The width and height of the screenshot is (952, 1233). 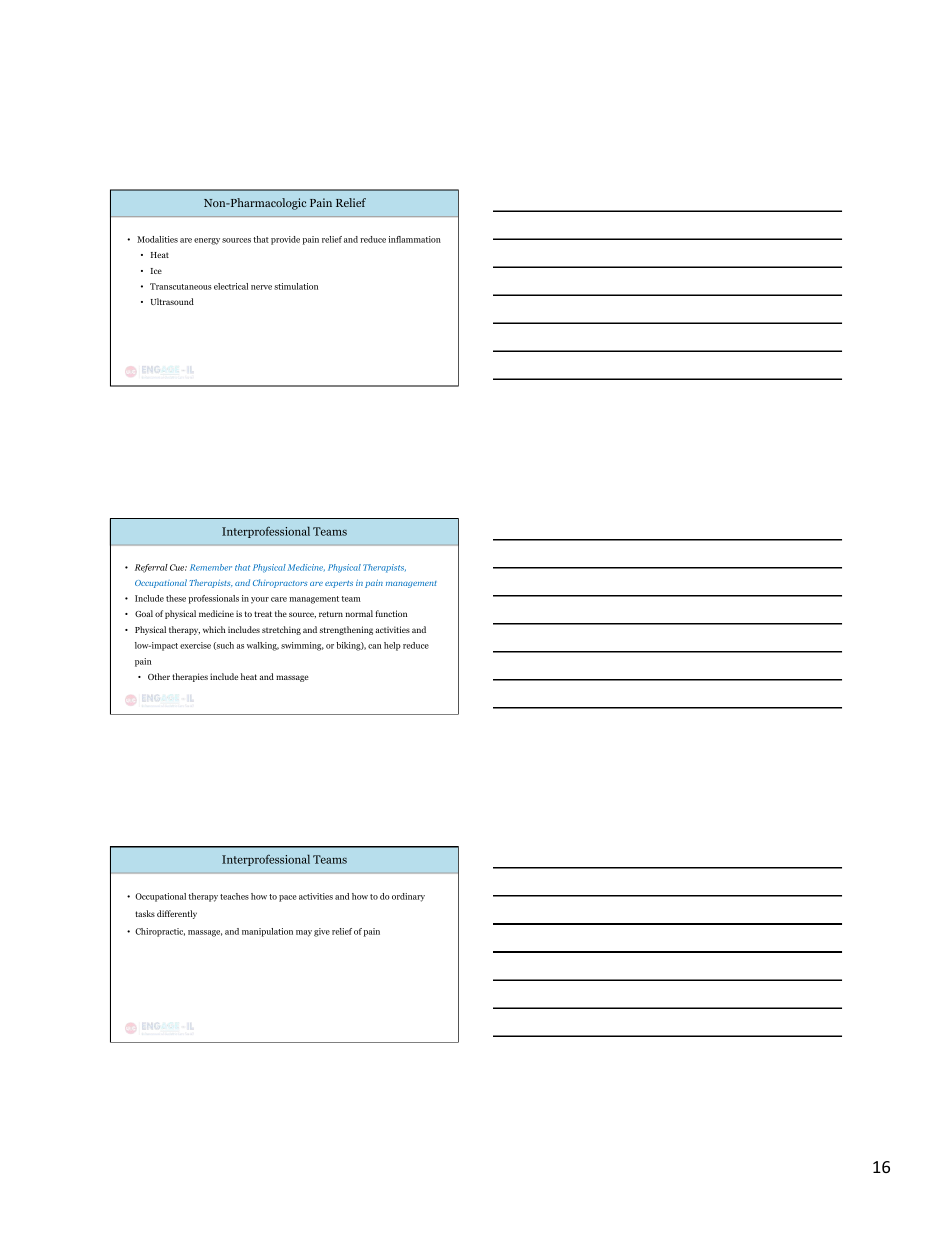 I want to click on experts, so click(x=339, y=584).
